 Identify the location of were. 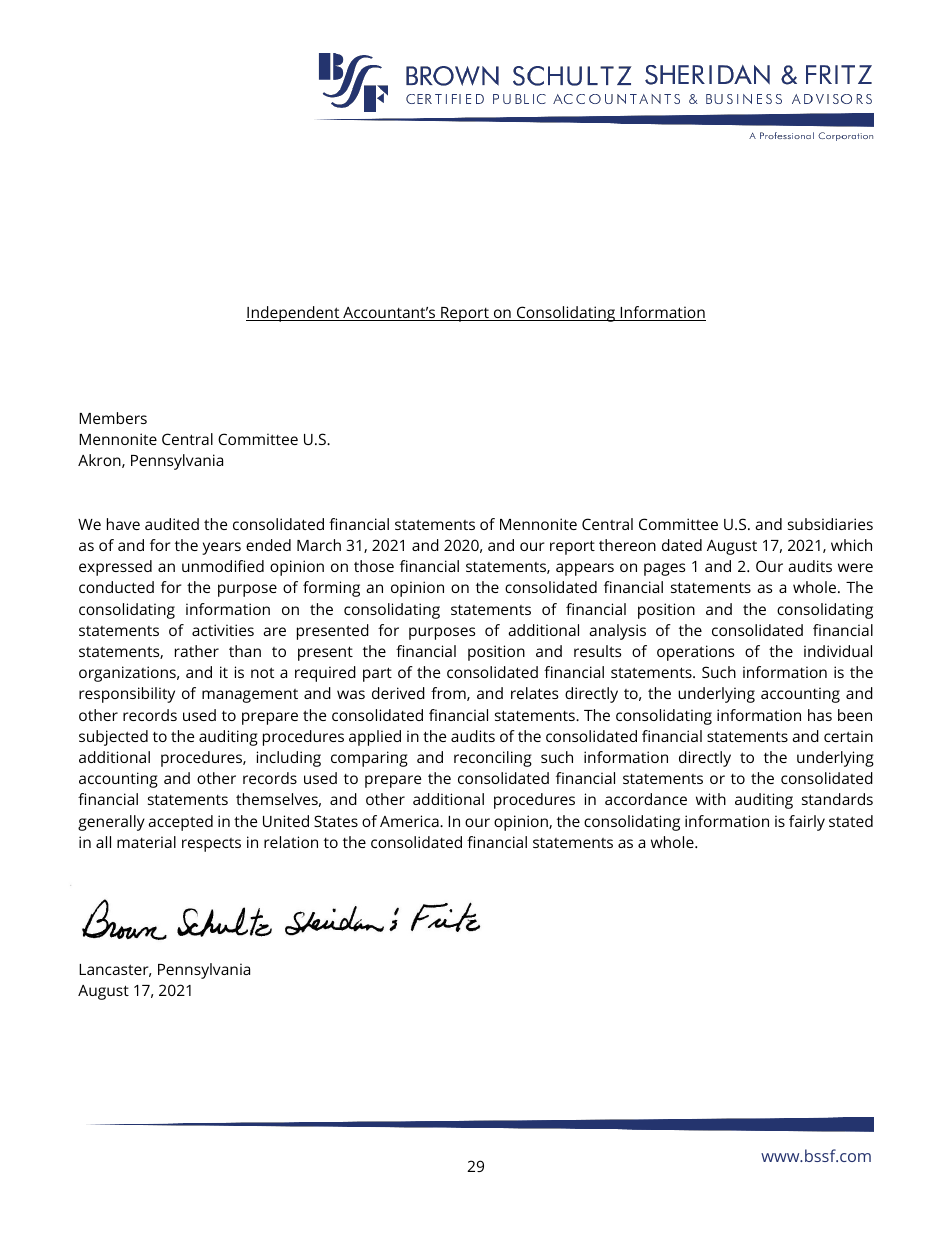
(855, 567).
